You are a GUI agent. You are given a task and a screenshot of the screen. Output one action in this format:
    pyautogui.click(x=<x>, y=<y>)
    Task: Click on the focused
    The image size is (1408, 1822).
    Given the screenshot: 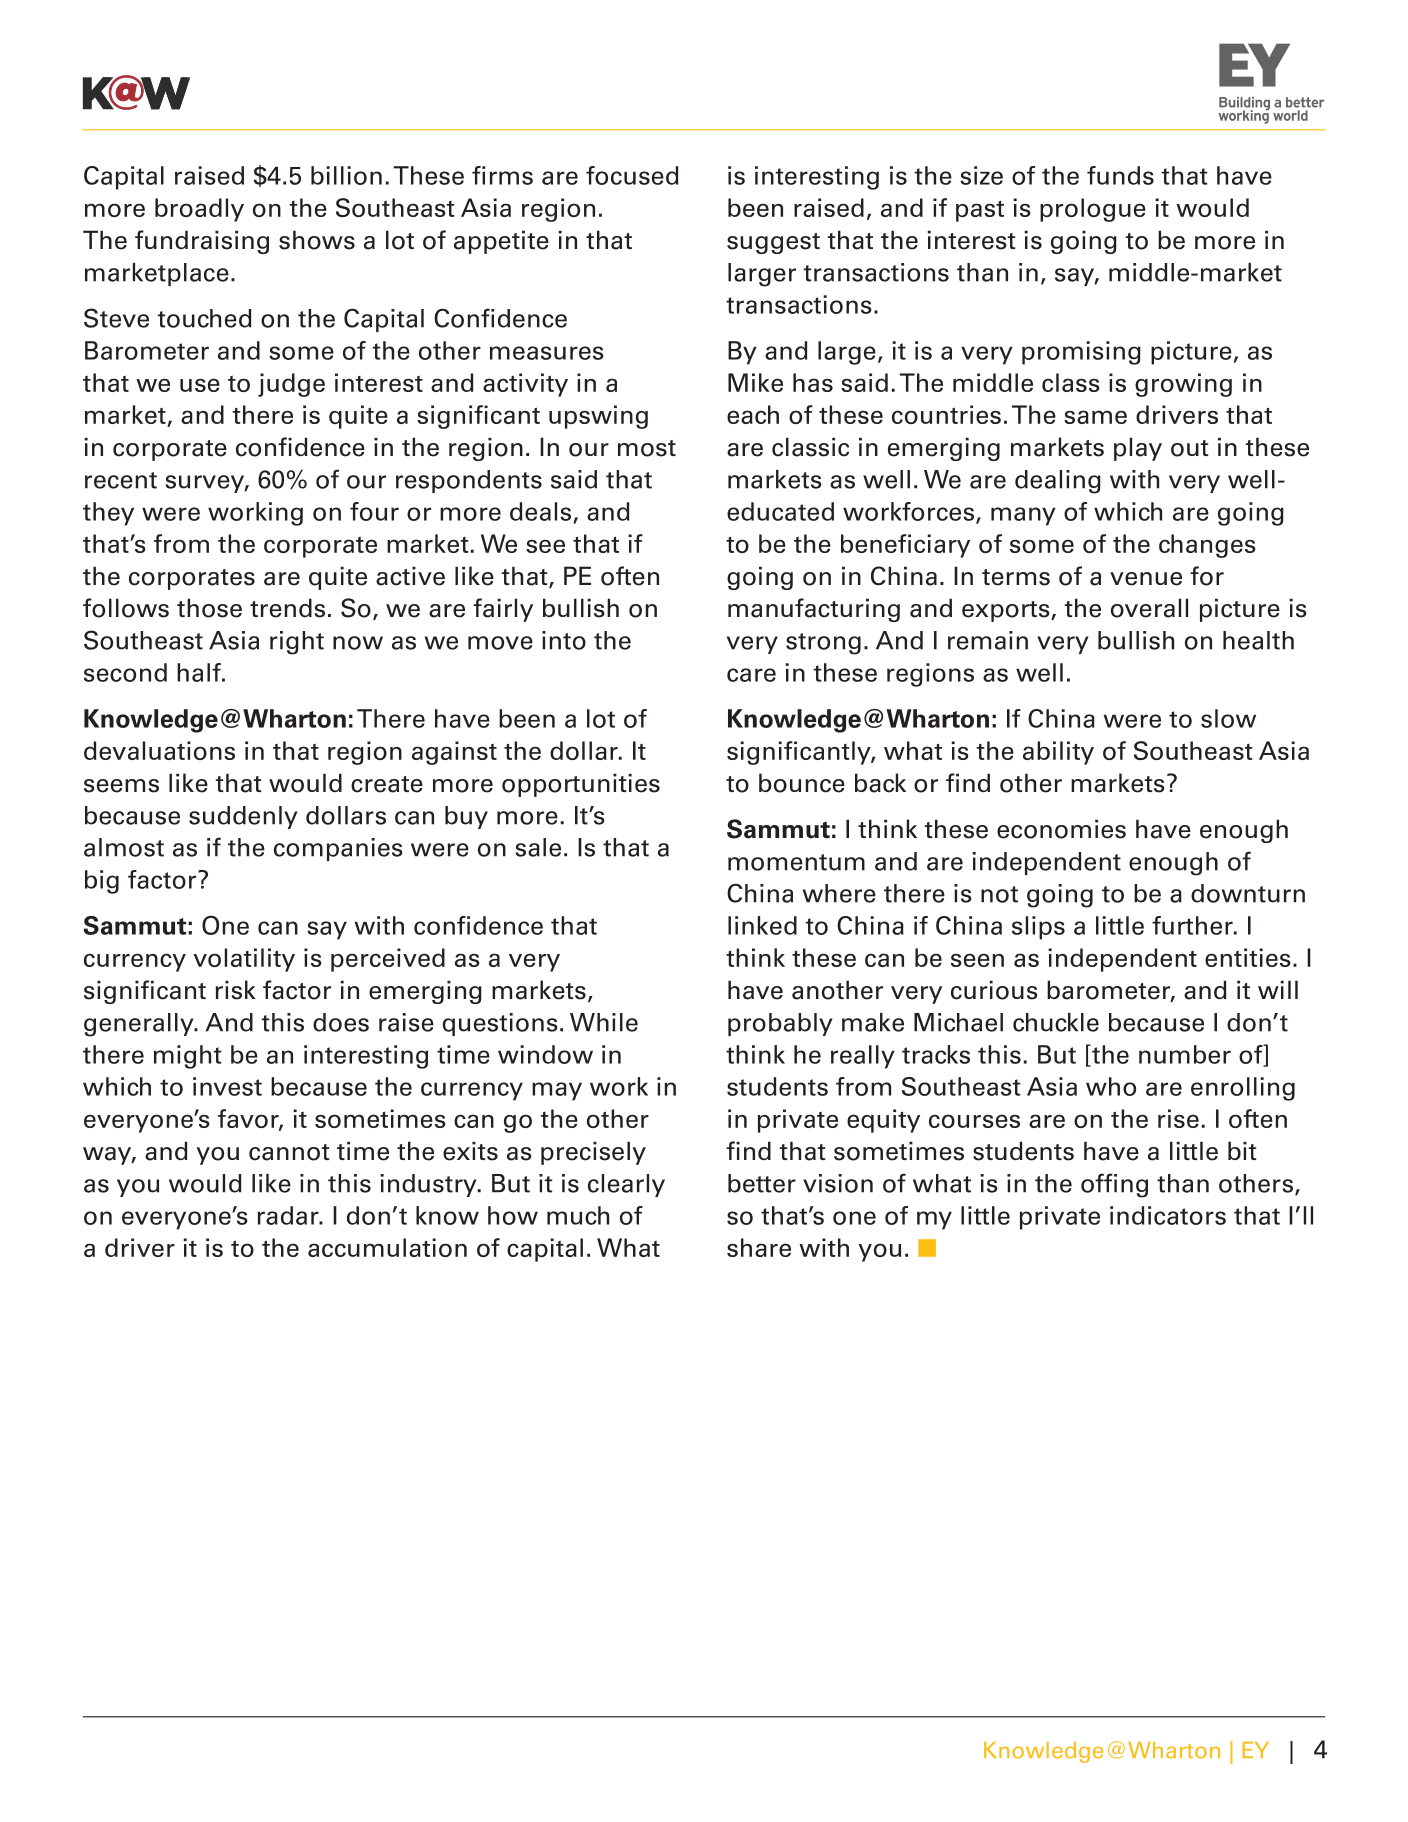 What is the action you would take?
    pyautogui.click(x=632, y=175)
